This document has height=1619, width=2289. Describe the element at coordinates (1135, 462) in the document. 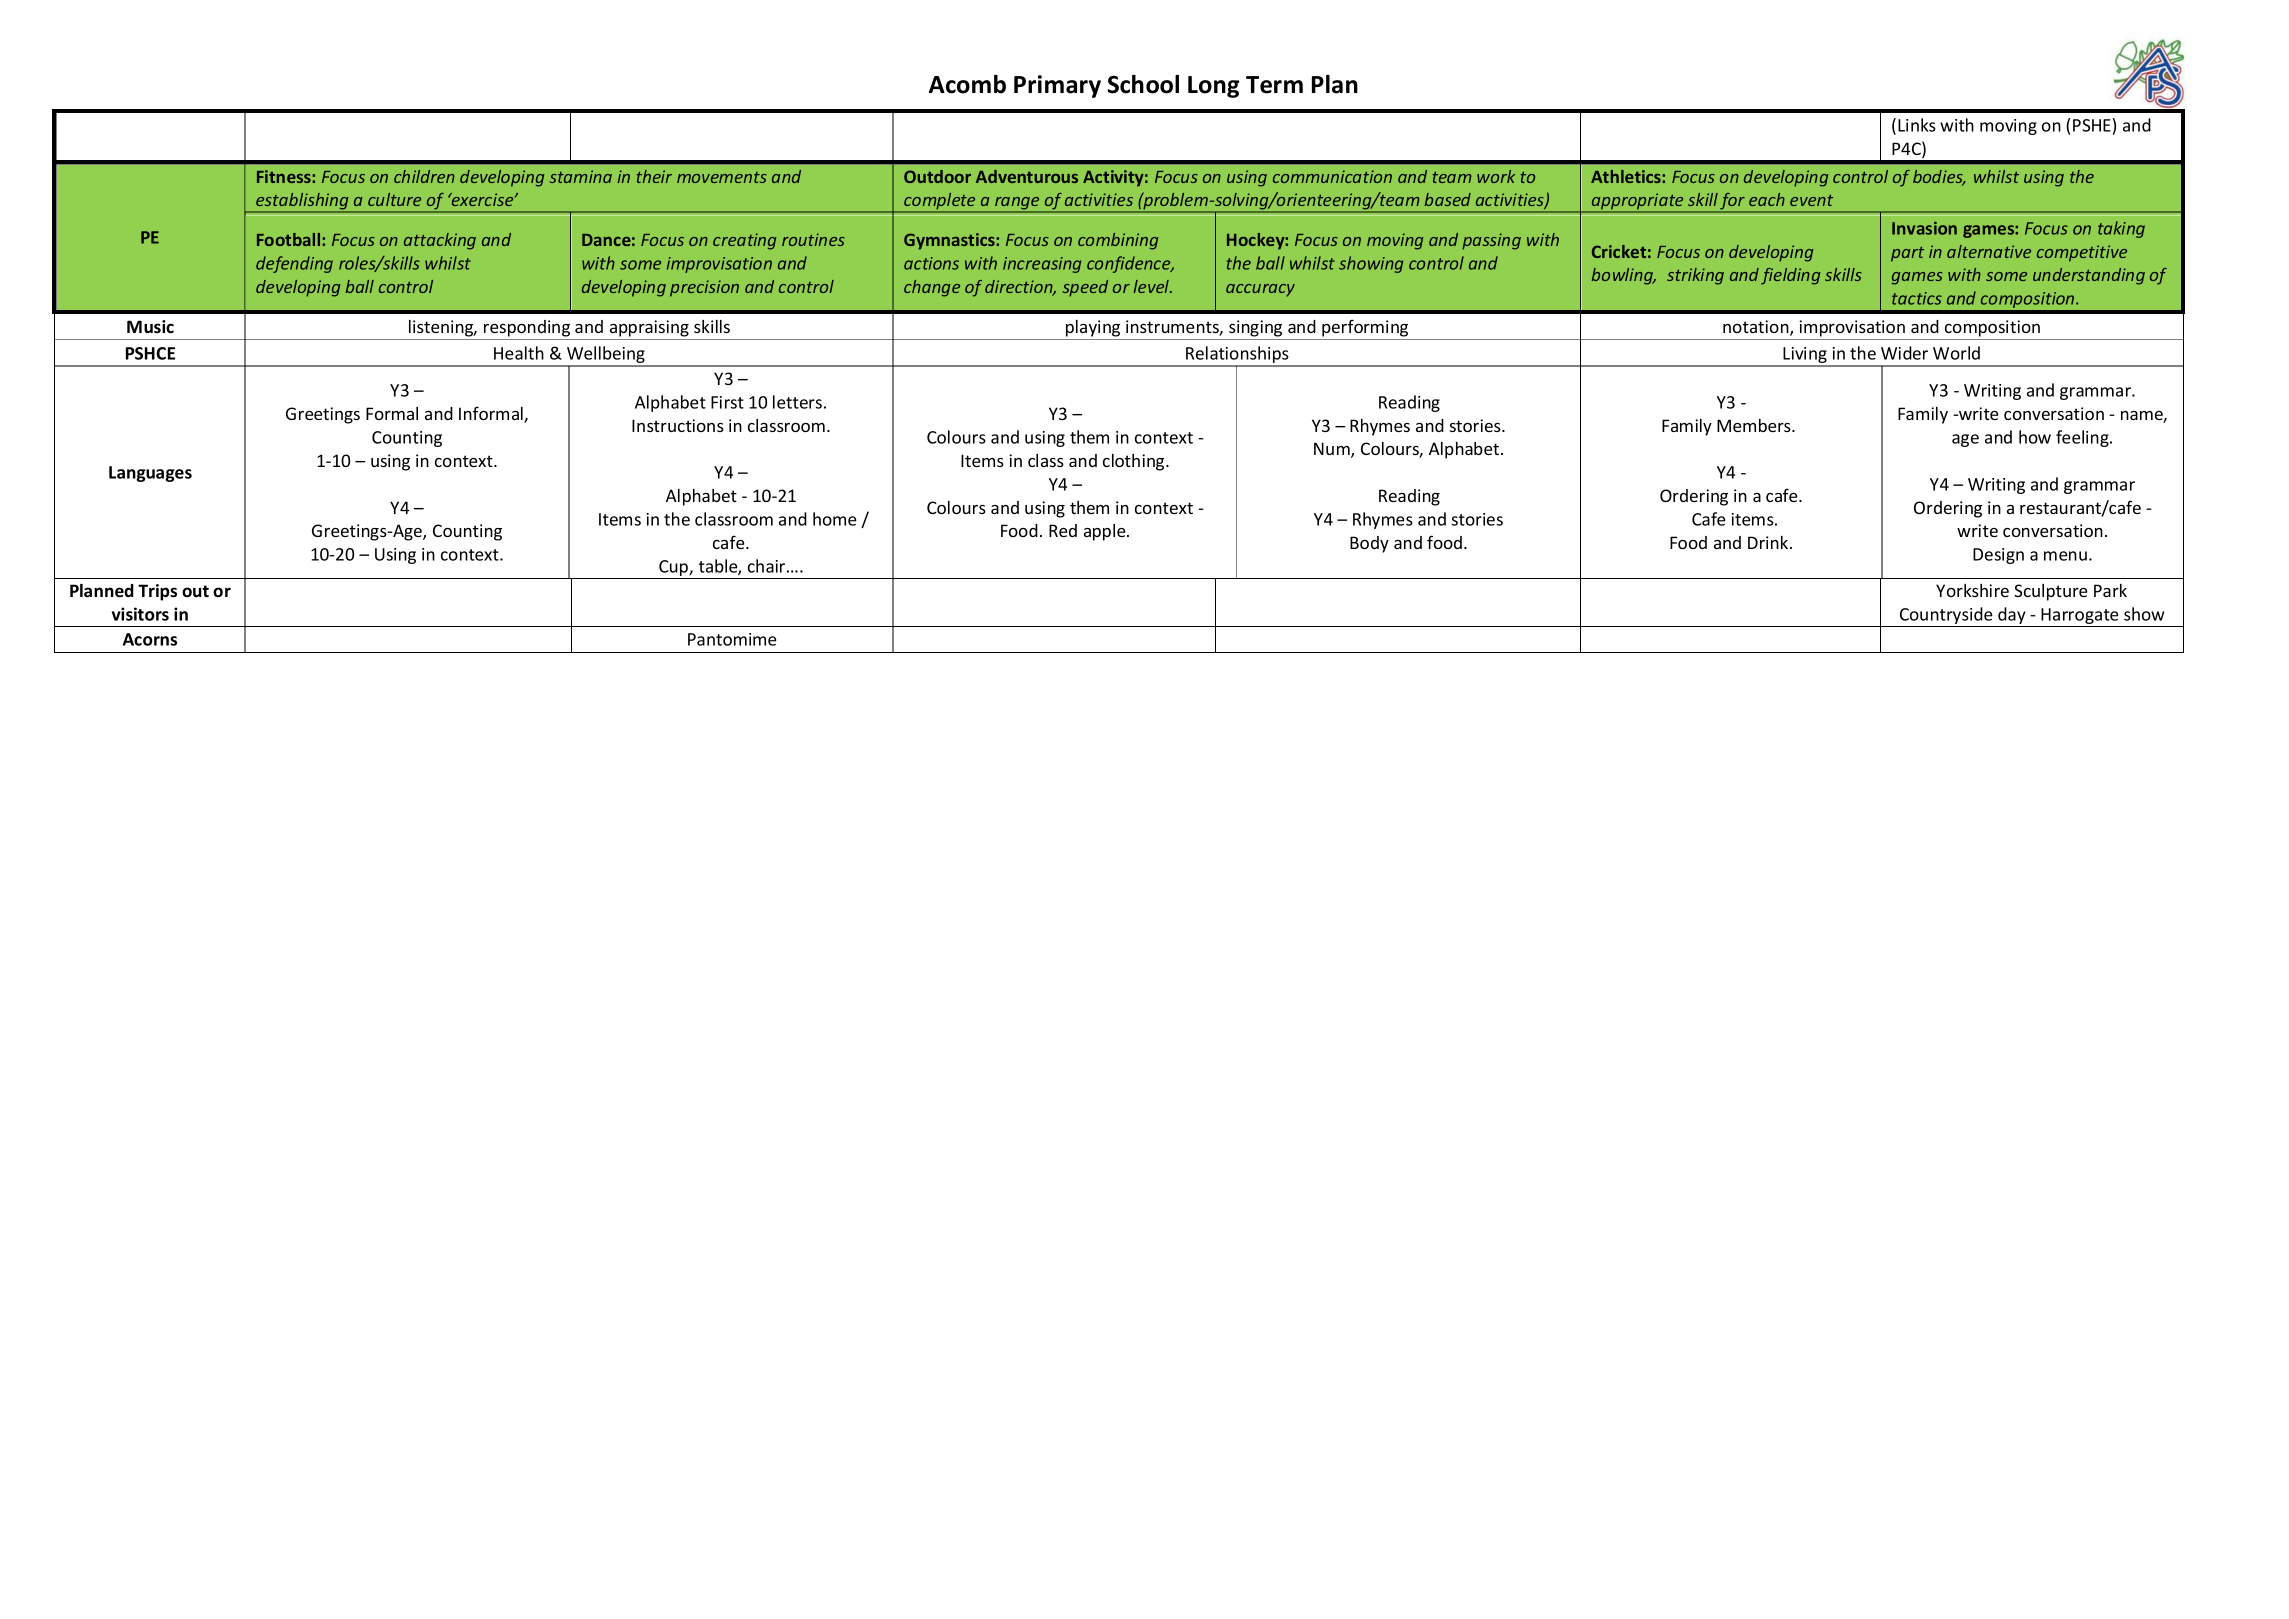

I see `clothing` at that location.
